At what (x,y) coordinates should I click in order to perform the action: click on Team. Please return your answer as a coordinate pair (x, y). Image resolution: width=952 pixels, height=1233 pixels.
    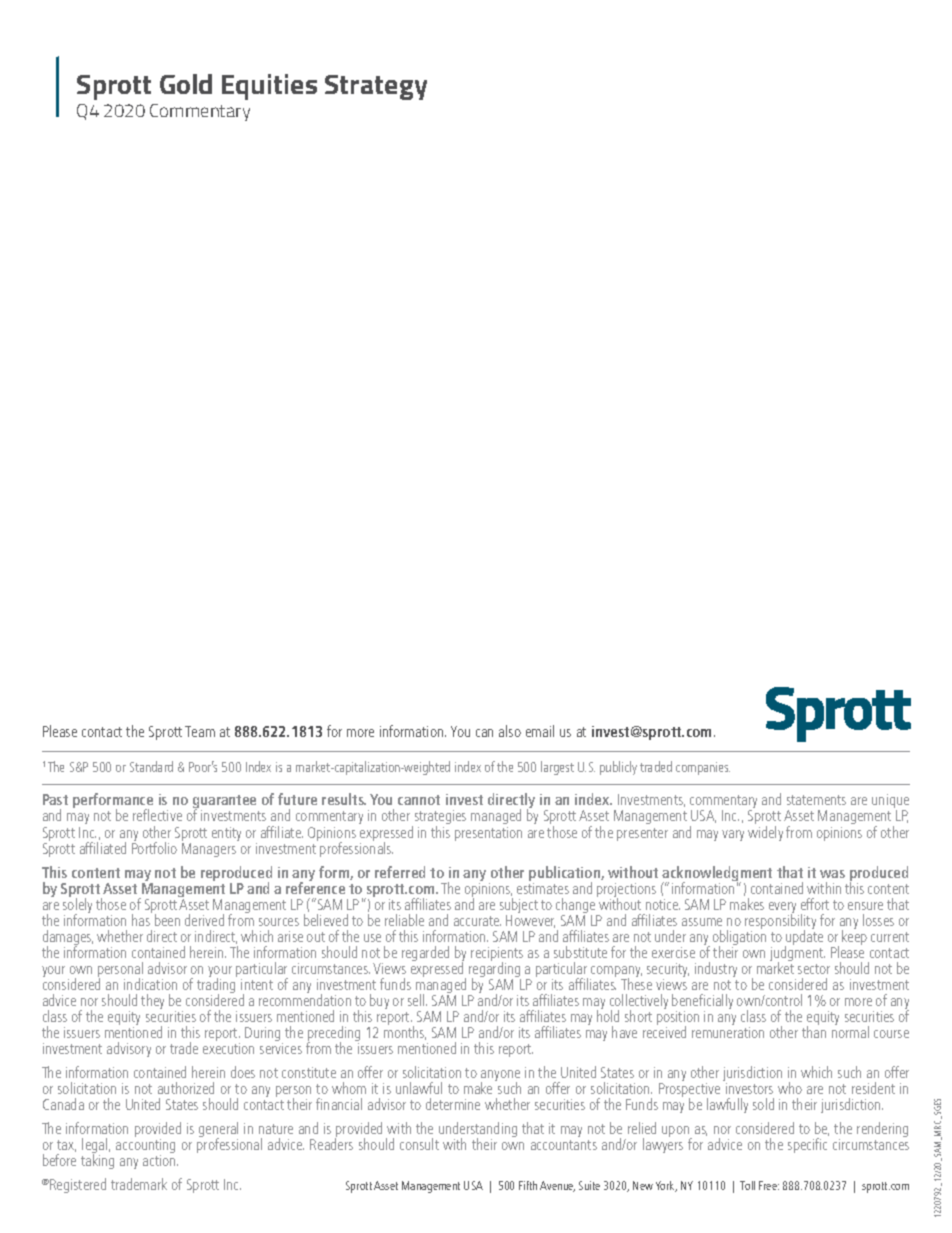
    Looking at the image, I should click on (200, 731).
